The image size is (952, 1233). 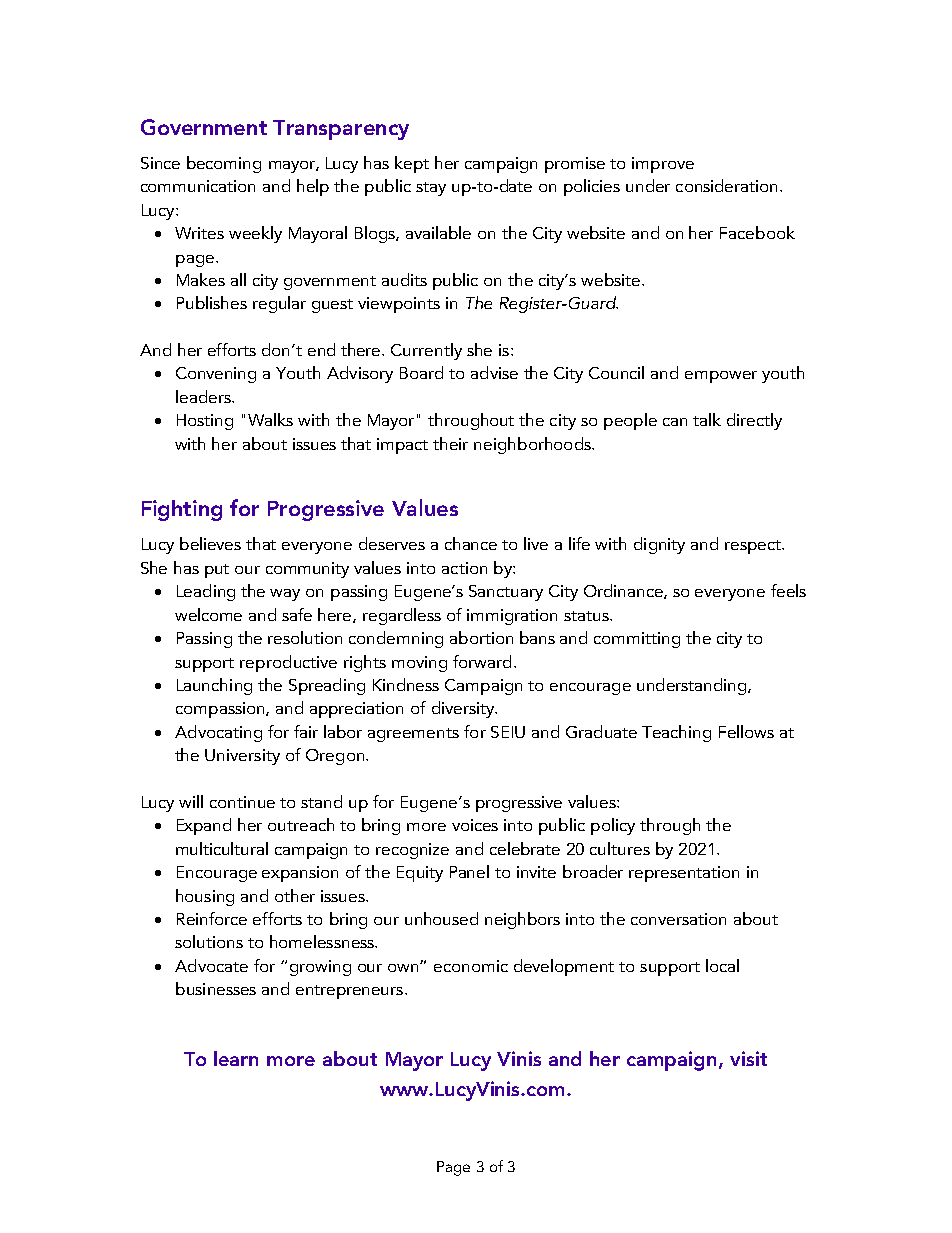 What do you see at coordinates (431, 189) in the image?
I see `stay` at bounding box center [431, 189].
